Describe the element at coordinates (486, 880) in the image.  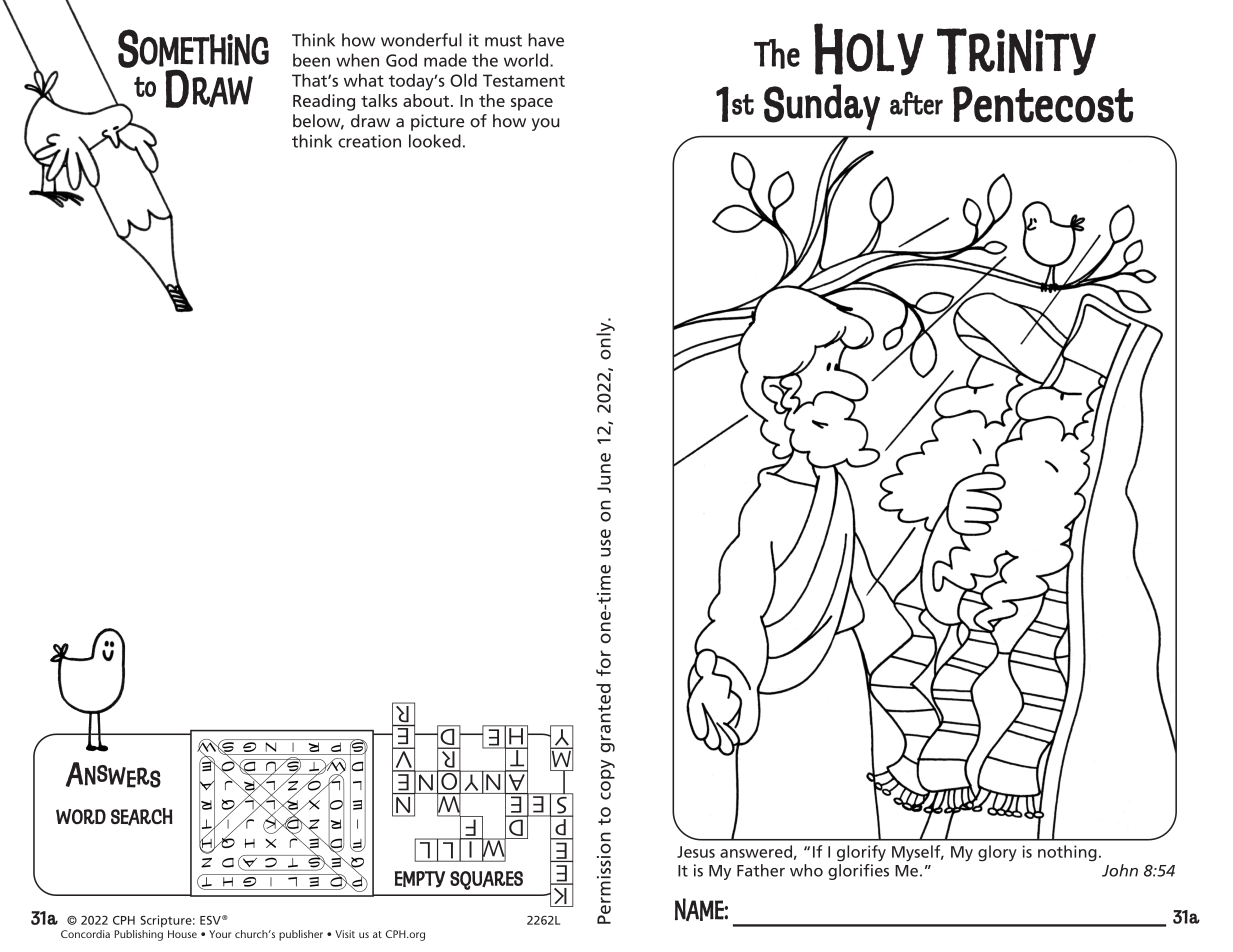
I see `SQUARES` at that location.
